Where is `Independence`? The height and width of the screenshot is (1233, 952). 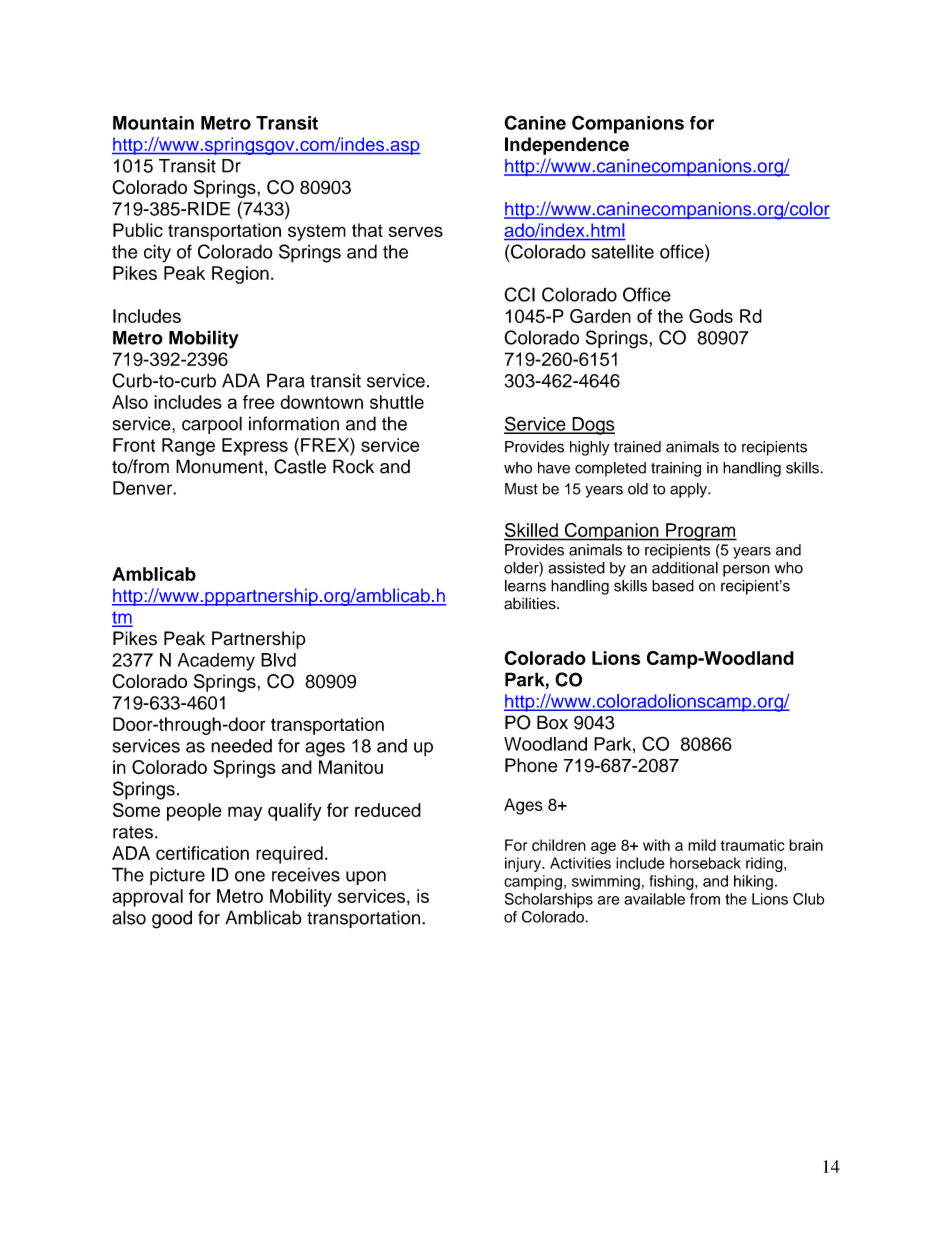 Independence is located at coordinates (567, 146).
